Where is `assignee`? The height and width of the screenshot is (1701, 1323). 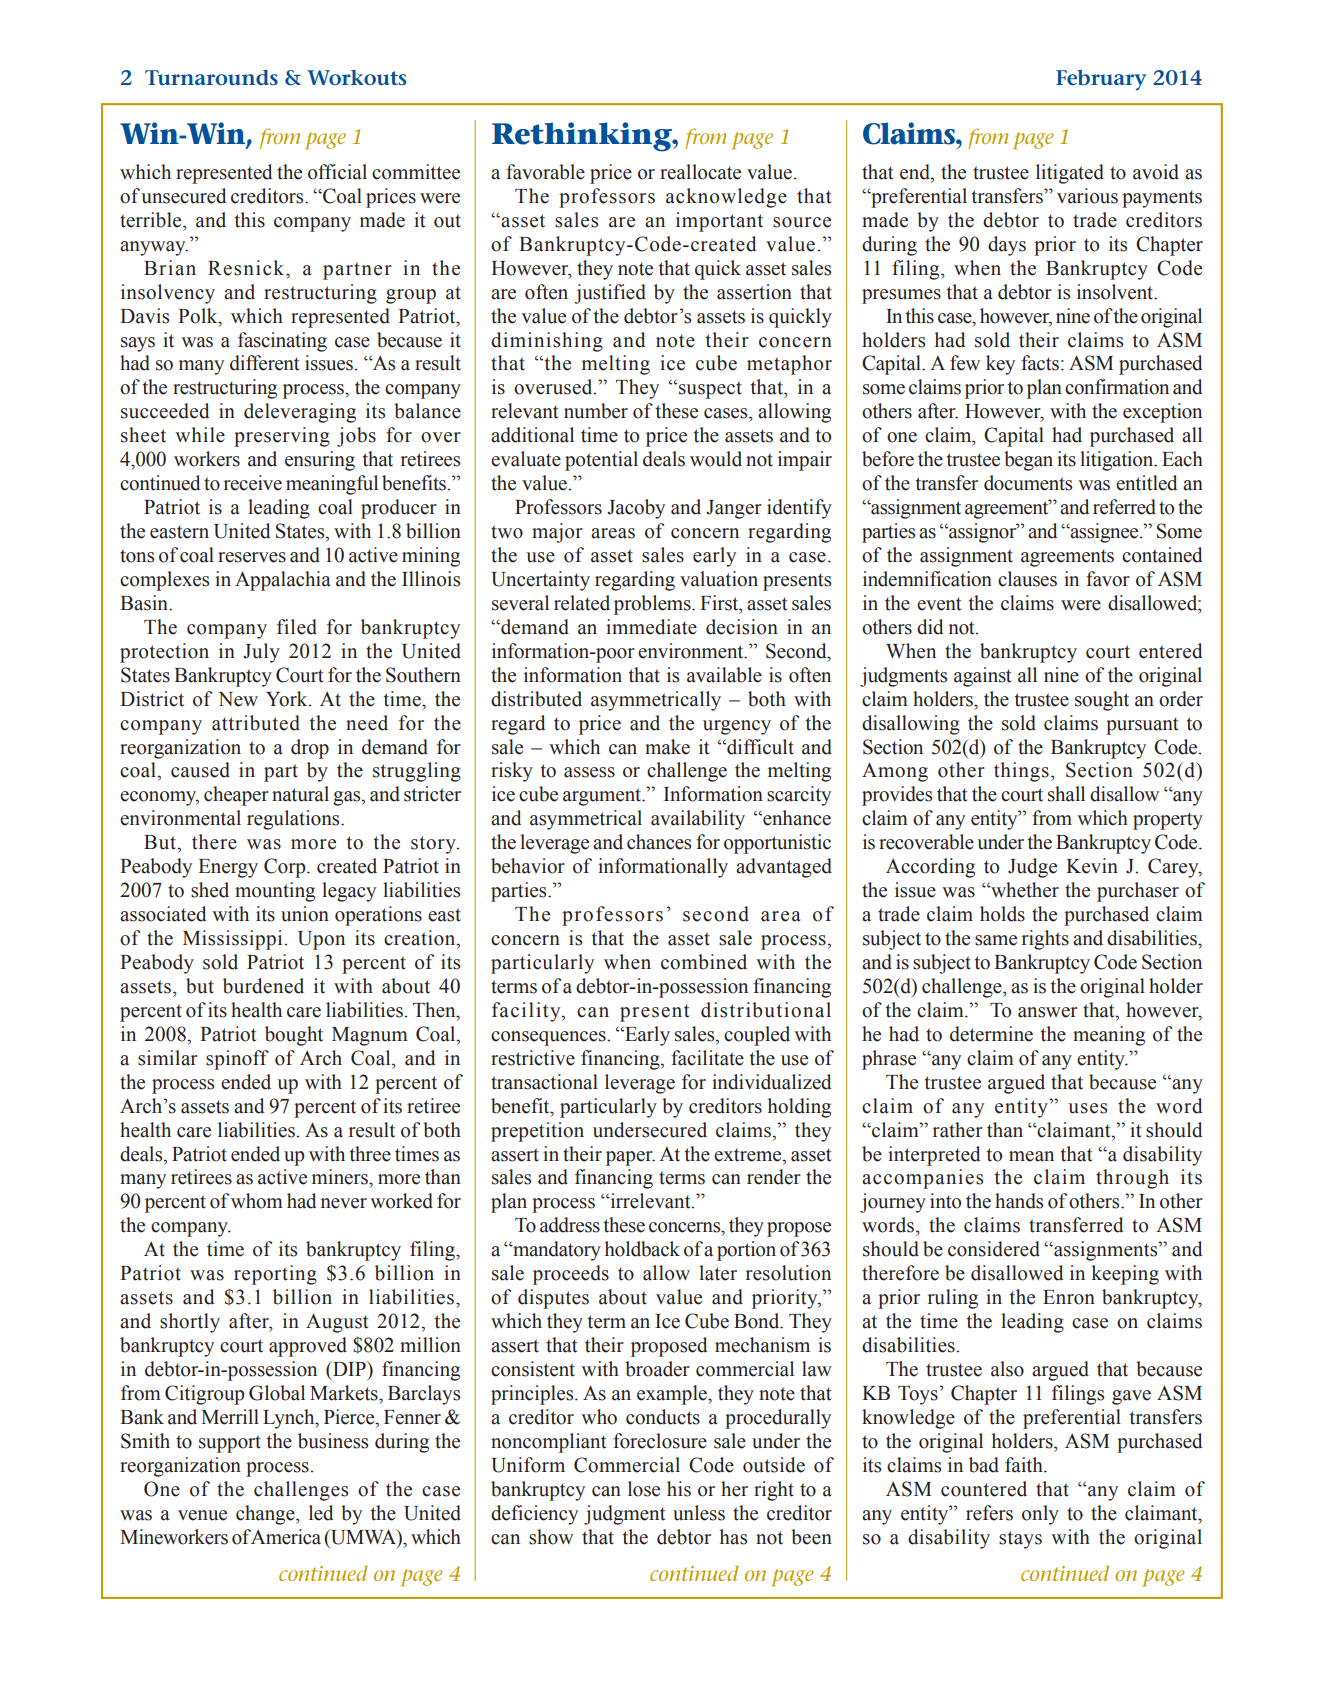
assignee is located at coordinates (1104, 533).
